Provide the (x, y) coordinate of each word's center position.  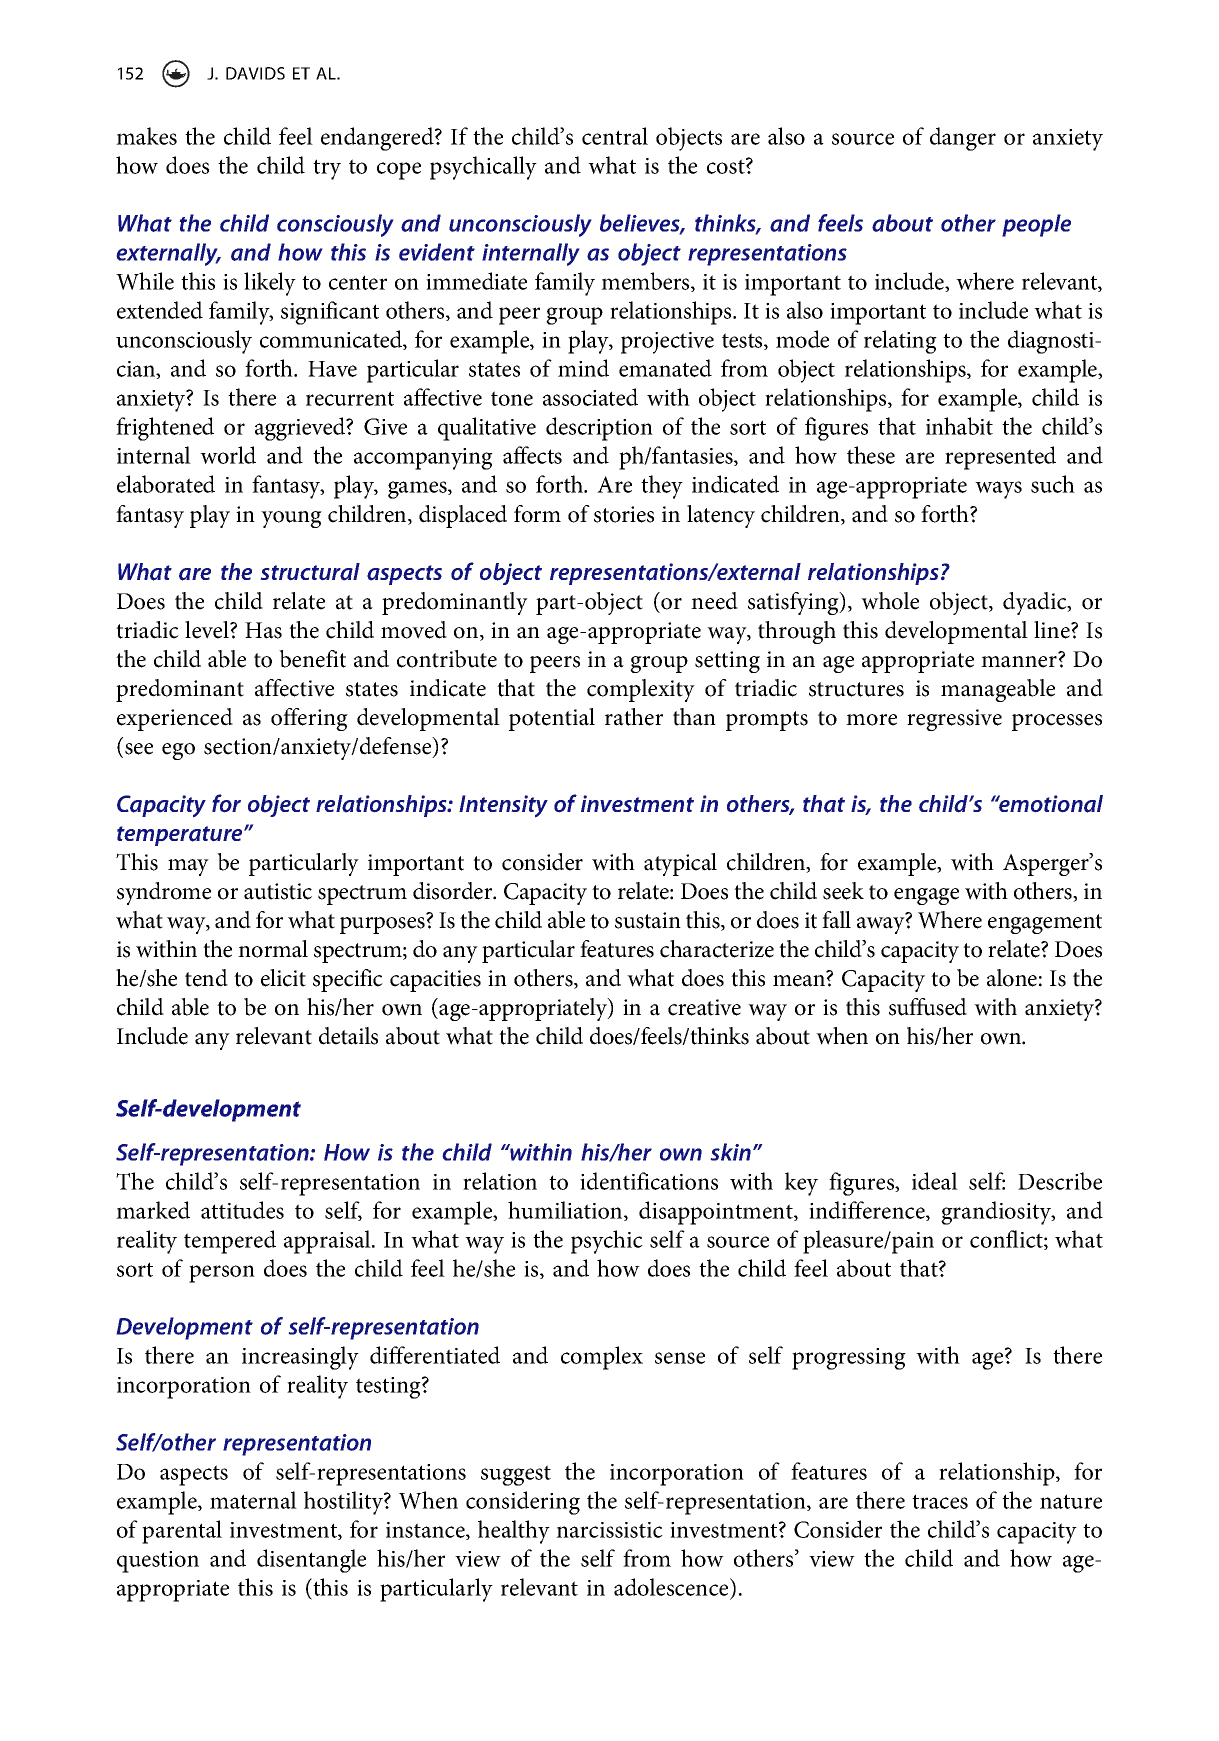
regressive (954, 720)
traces (940, 1501)
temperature (181, 836)
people (1036, 225)
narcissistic (609, 1530)
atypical (680, 864)
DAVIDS (255, 73)
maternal (253, 1500)
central (615, 136)
